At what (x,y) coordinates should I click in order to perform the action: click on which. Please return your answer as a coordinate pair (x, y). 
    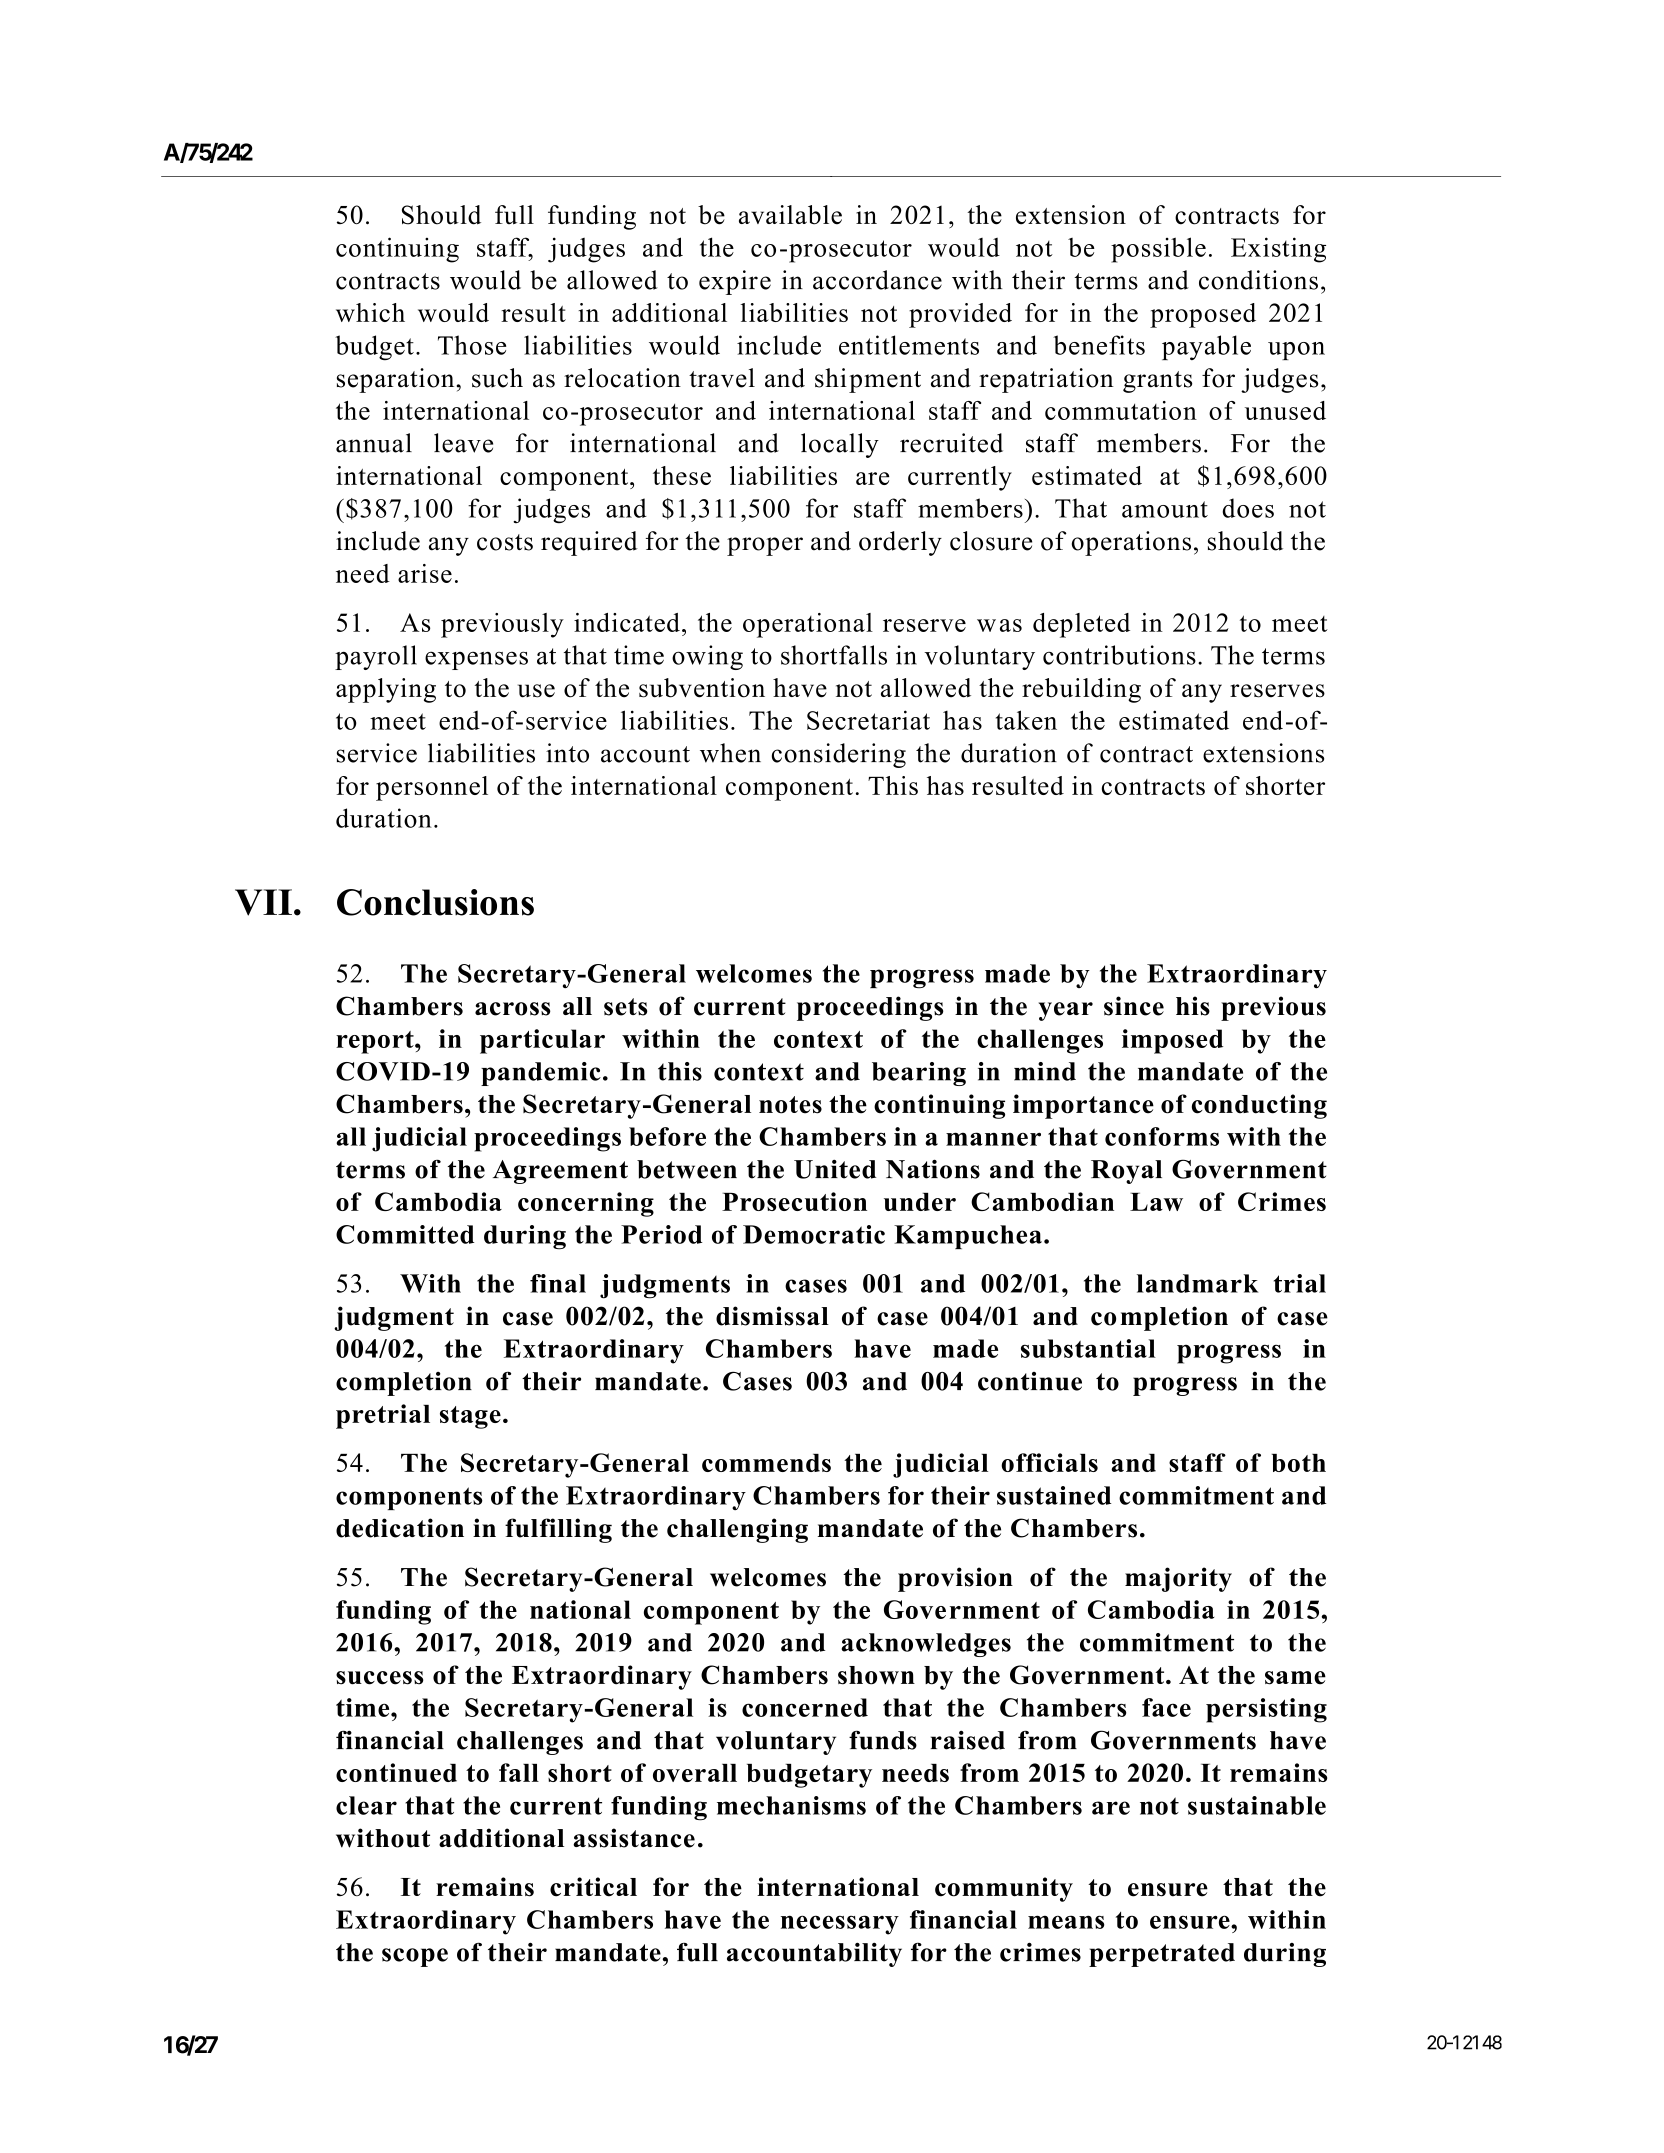
    Looking at the image, I should click on (370, 312).
